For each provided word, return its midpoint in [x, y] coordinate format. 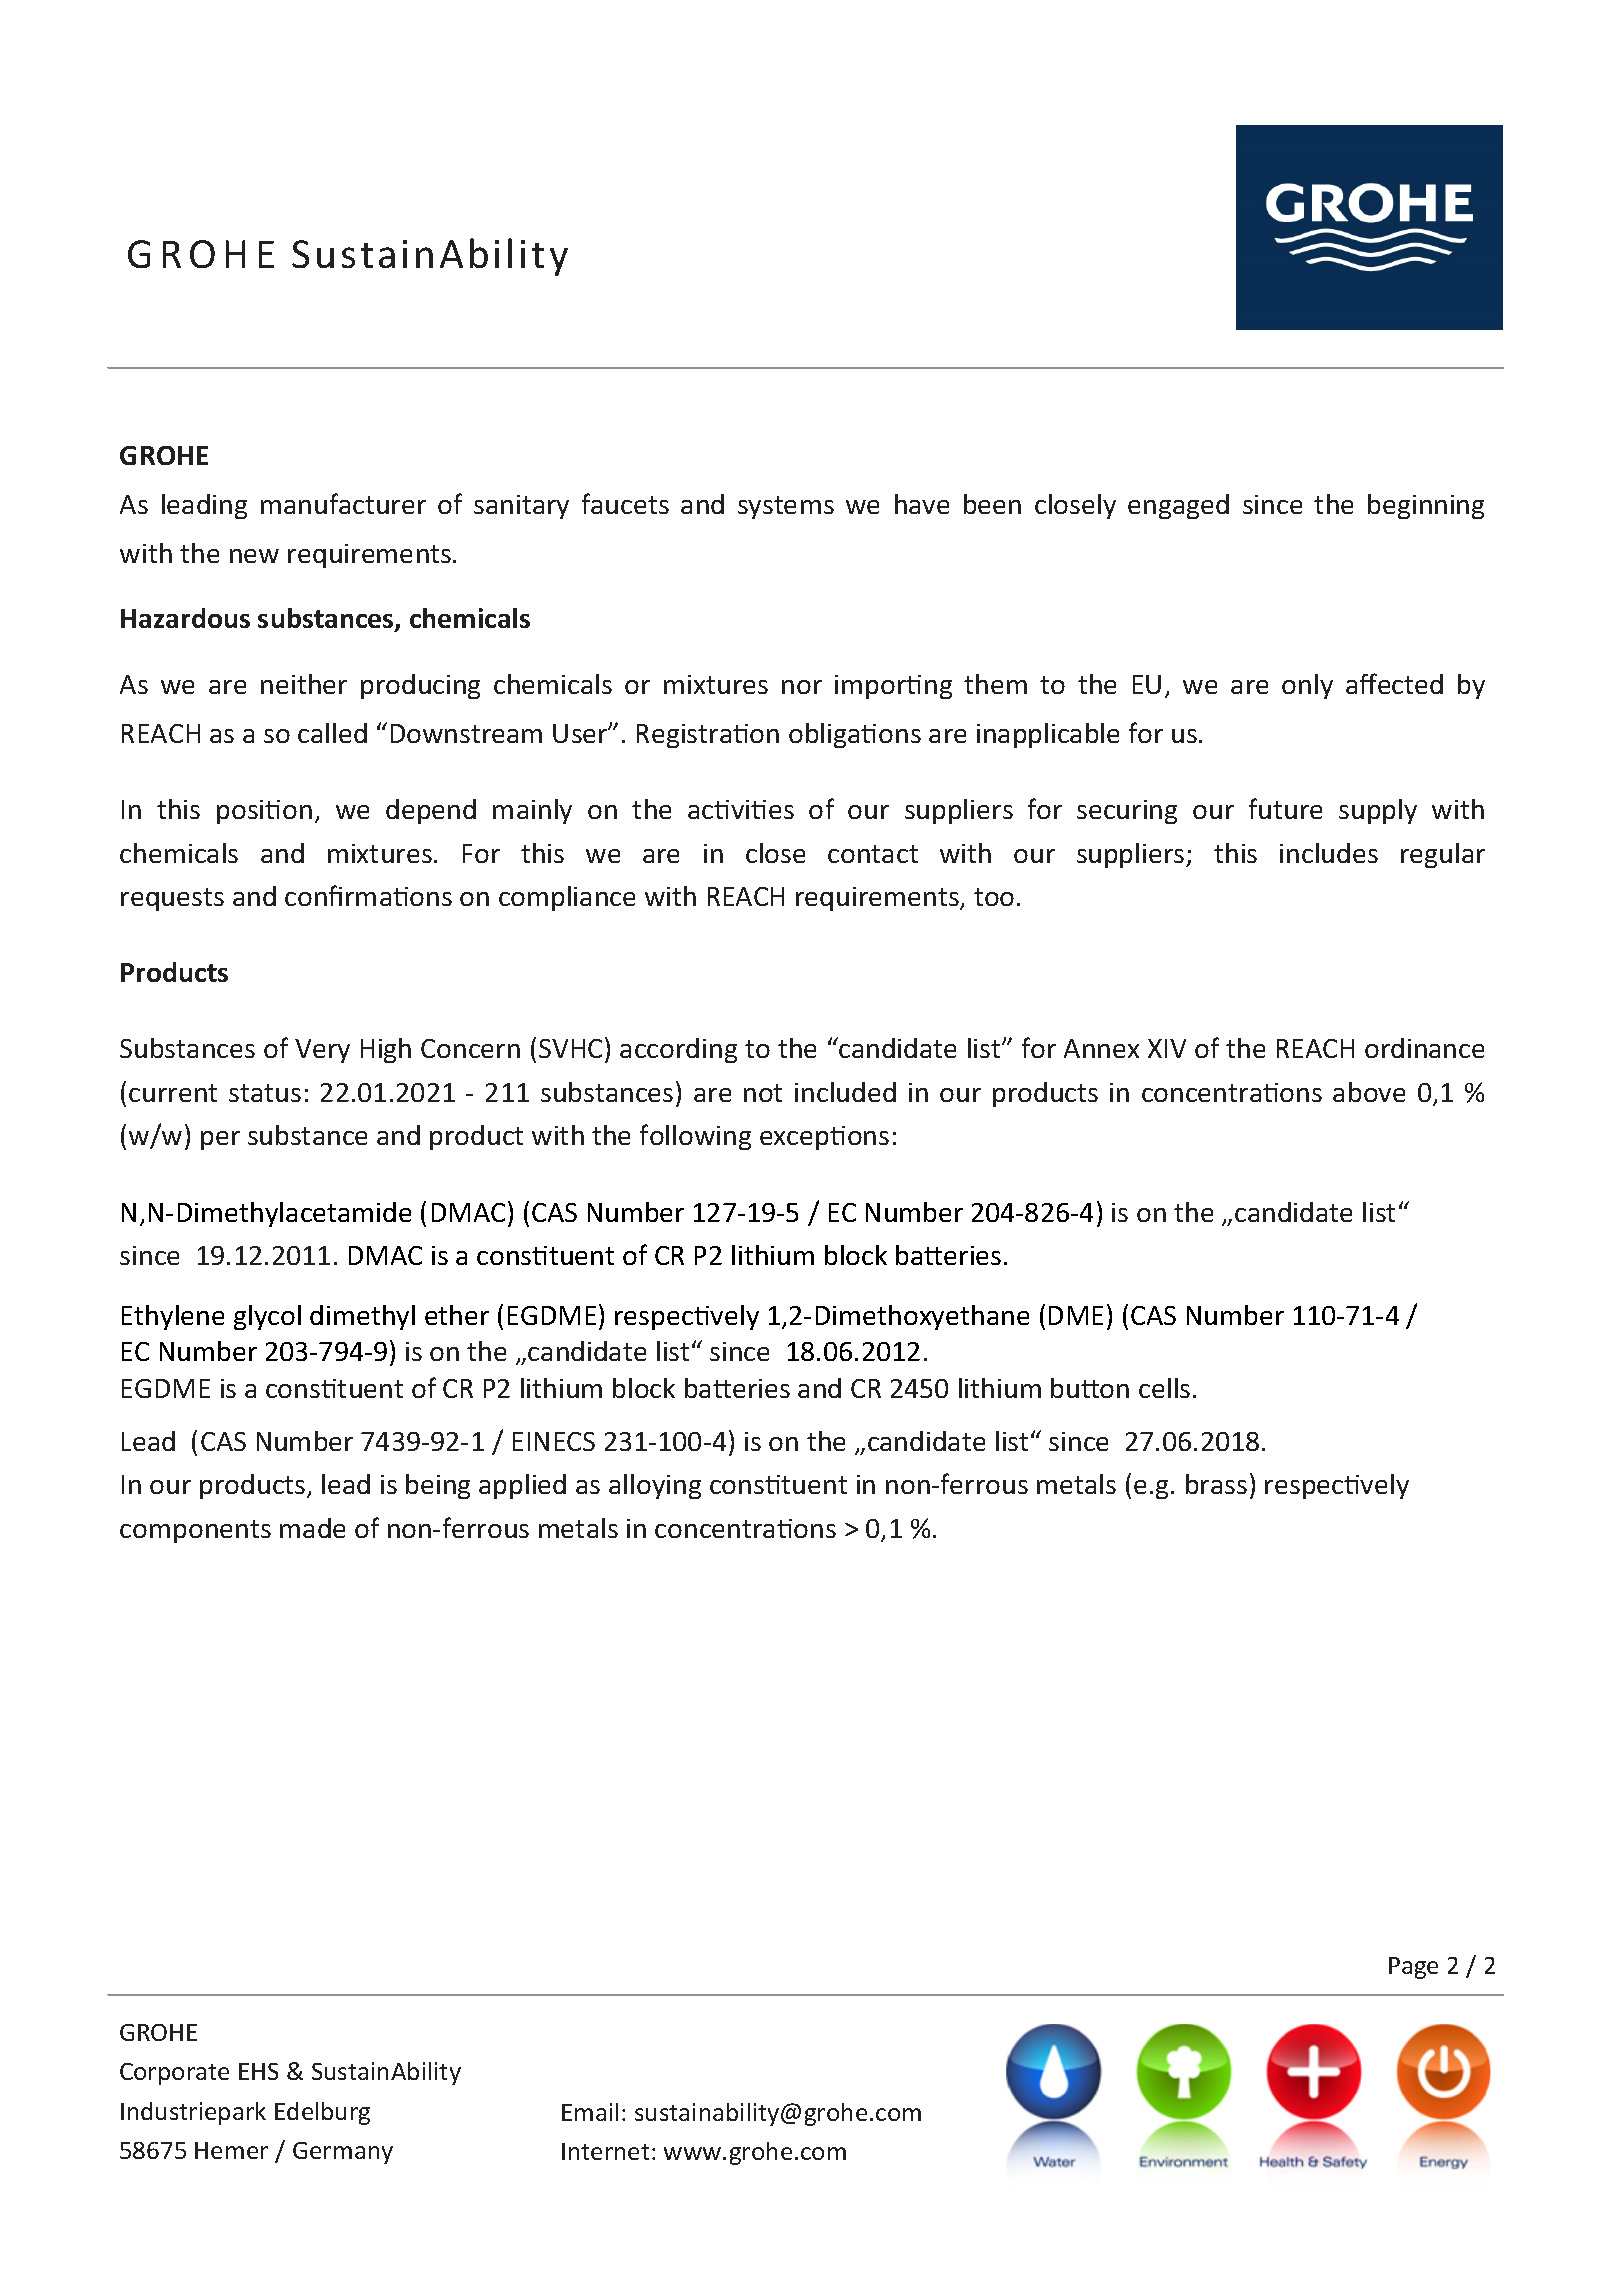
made [312, 1528]
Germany [343, 2153]
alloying [655, 1486]
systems [786, 507]
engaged [1178, 506]
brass [1216, 1484]
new [254, 556]
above [1369, 1092]
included [845, 1092]
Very [322, 1051]
